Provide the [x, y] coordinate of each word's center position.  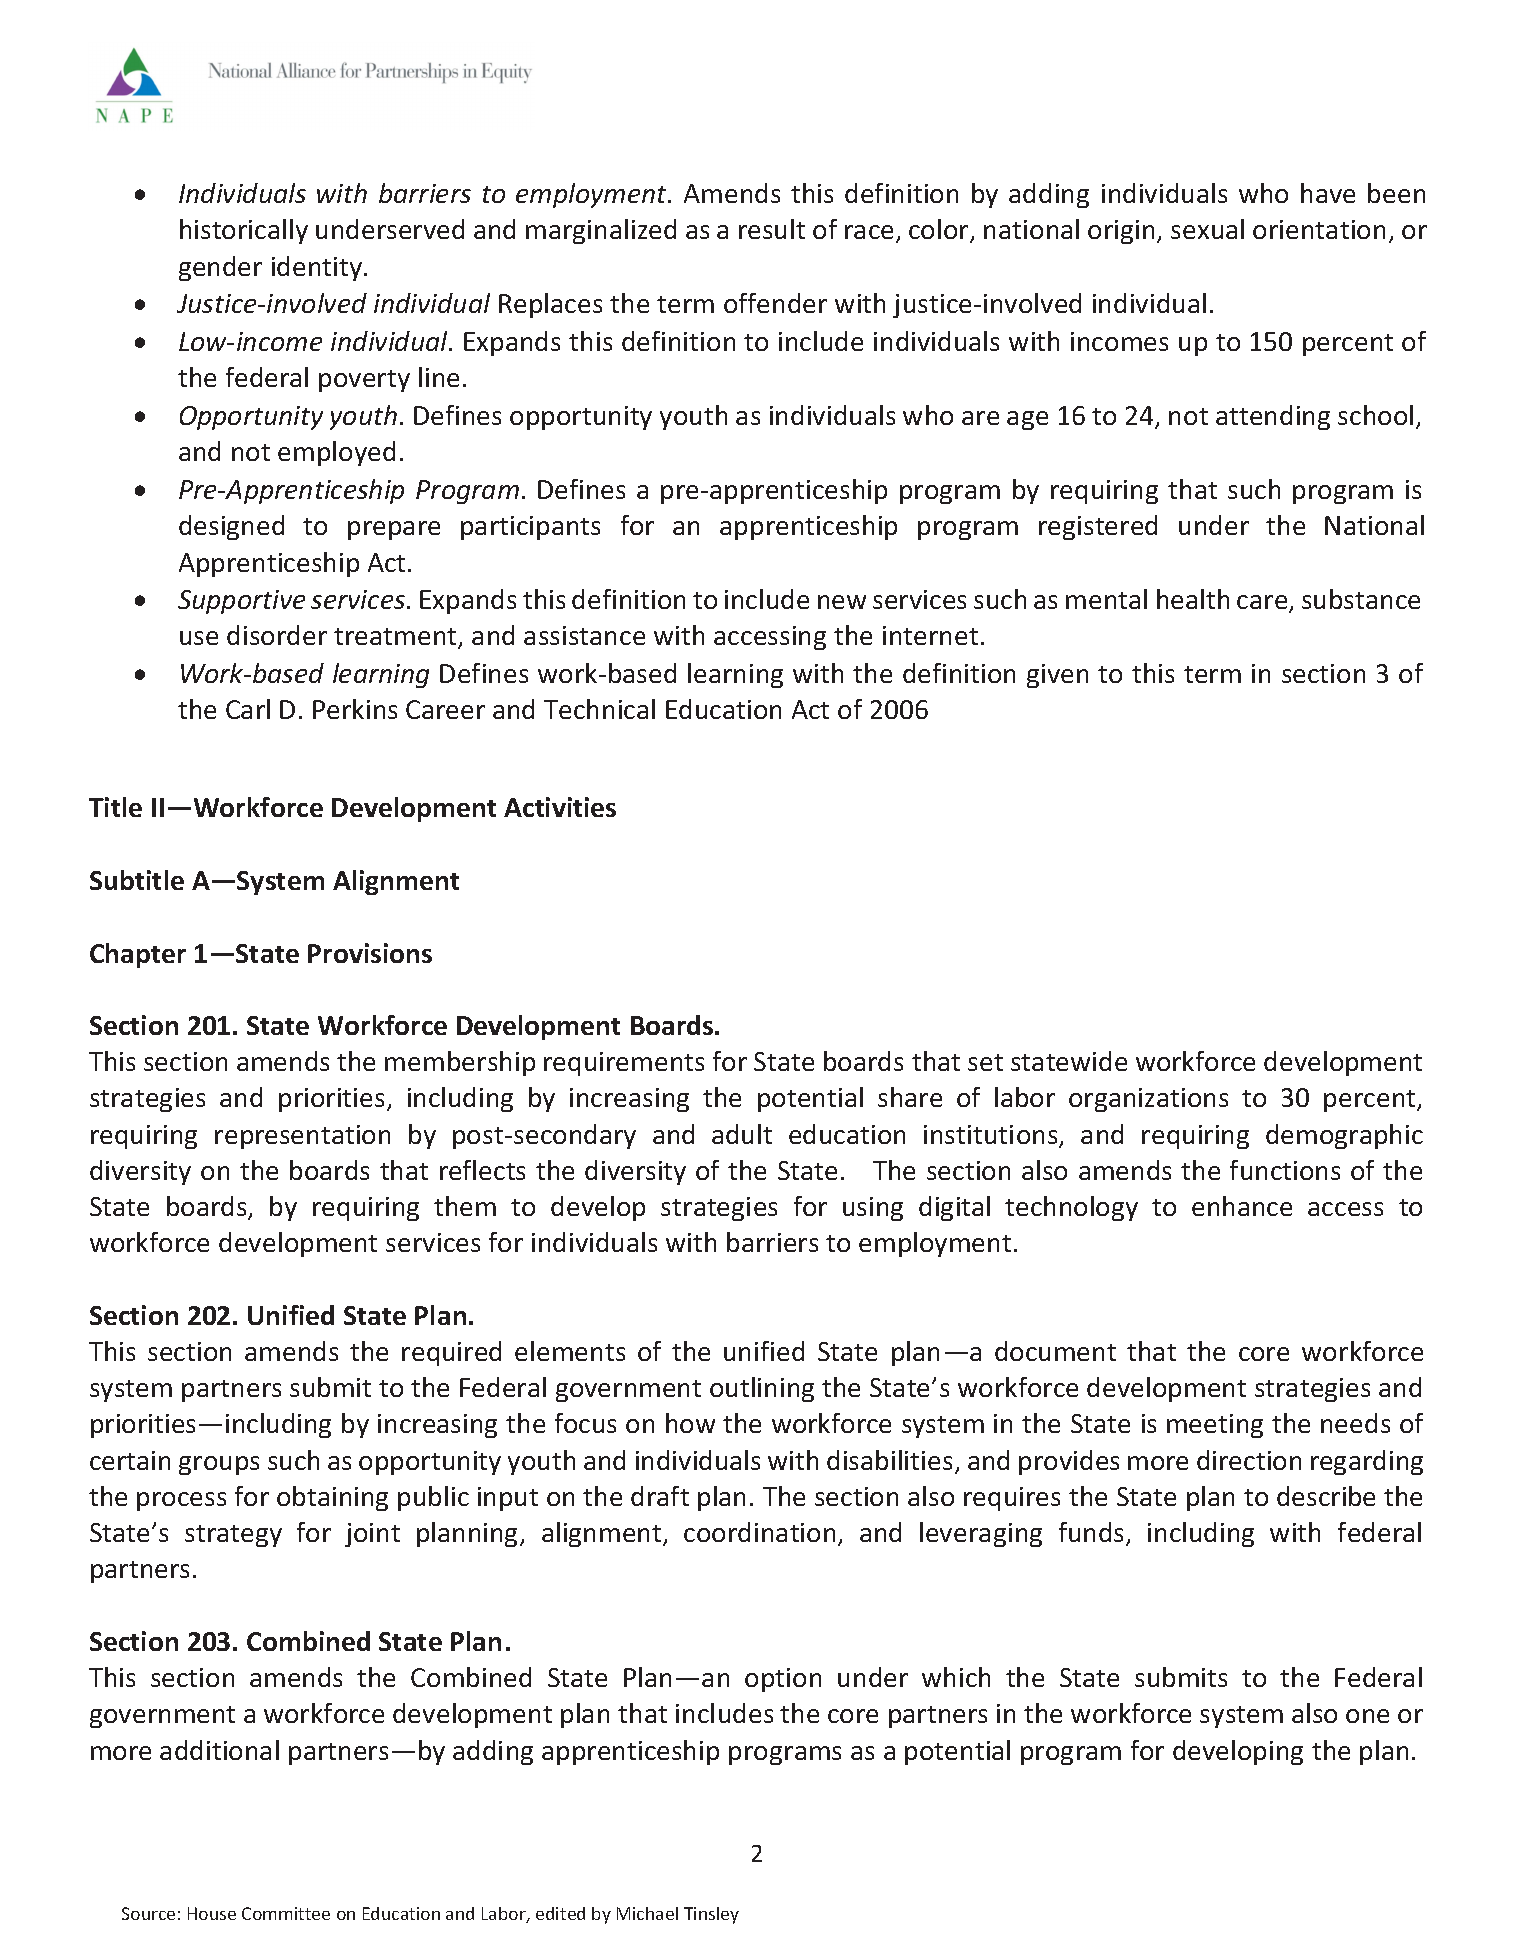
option [783, 1680]
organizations [1148, 1100]
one [1367, 1716]
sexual [1207, 229]
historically [244, 231]
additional [219, 1750]
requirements [624, 1064]
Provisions [370, 953]
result [772, 229]
